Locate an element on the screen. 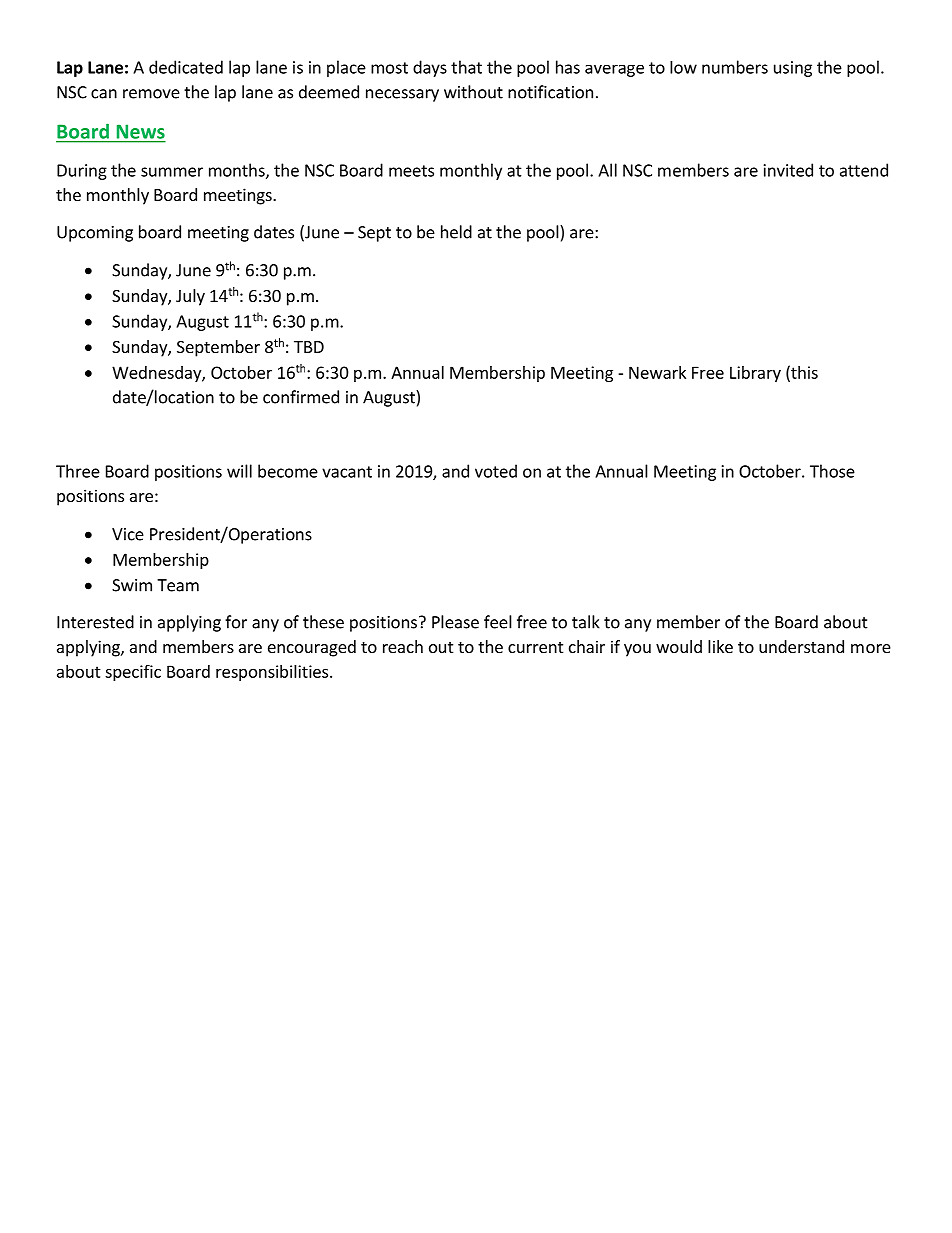 The image size is (952, 1233). specific is located at coordinates (133, 673).
